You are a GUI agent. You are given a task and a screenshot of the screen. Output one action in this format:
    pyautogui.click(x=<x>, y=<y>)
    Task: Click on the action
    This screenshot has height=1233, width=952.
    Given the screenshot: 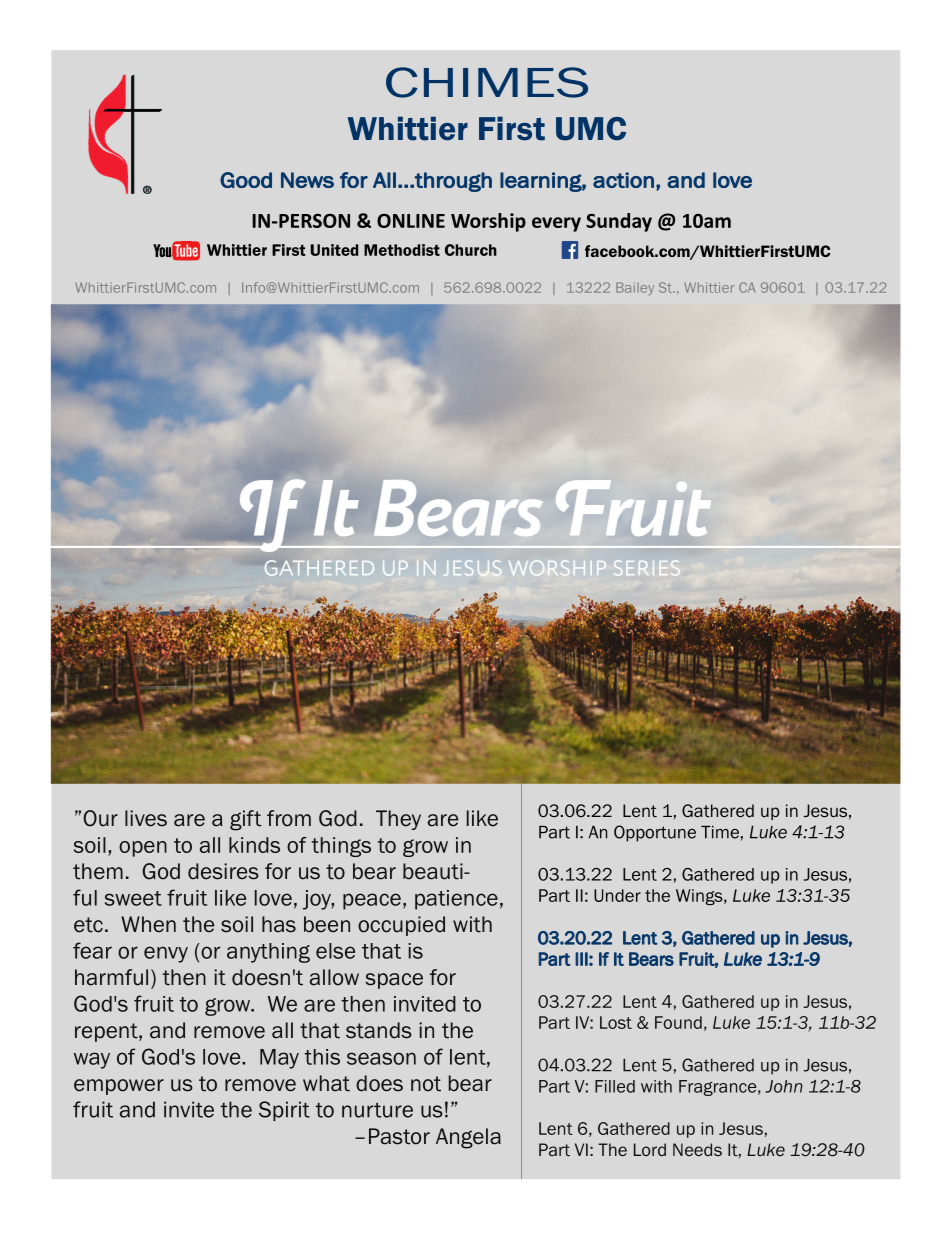 What is the action you would take?
    pyautogui.click(x=623, y=180)
